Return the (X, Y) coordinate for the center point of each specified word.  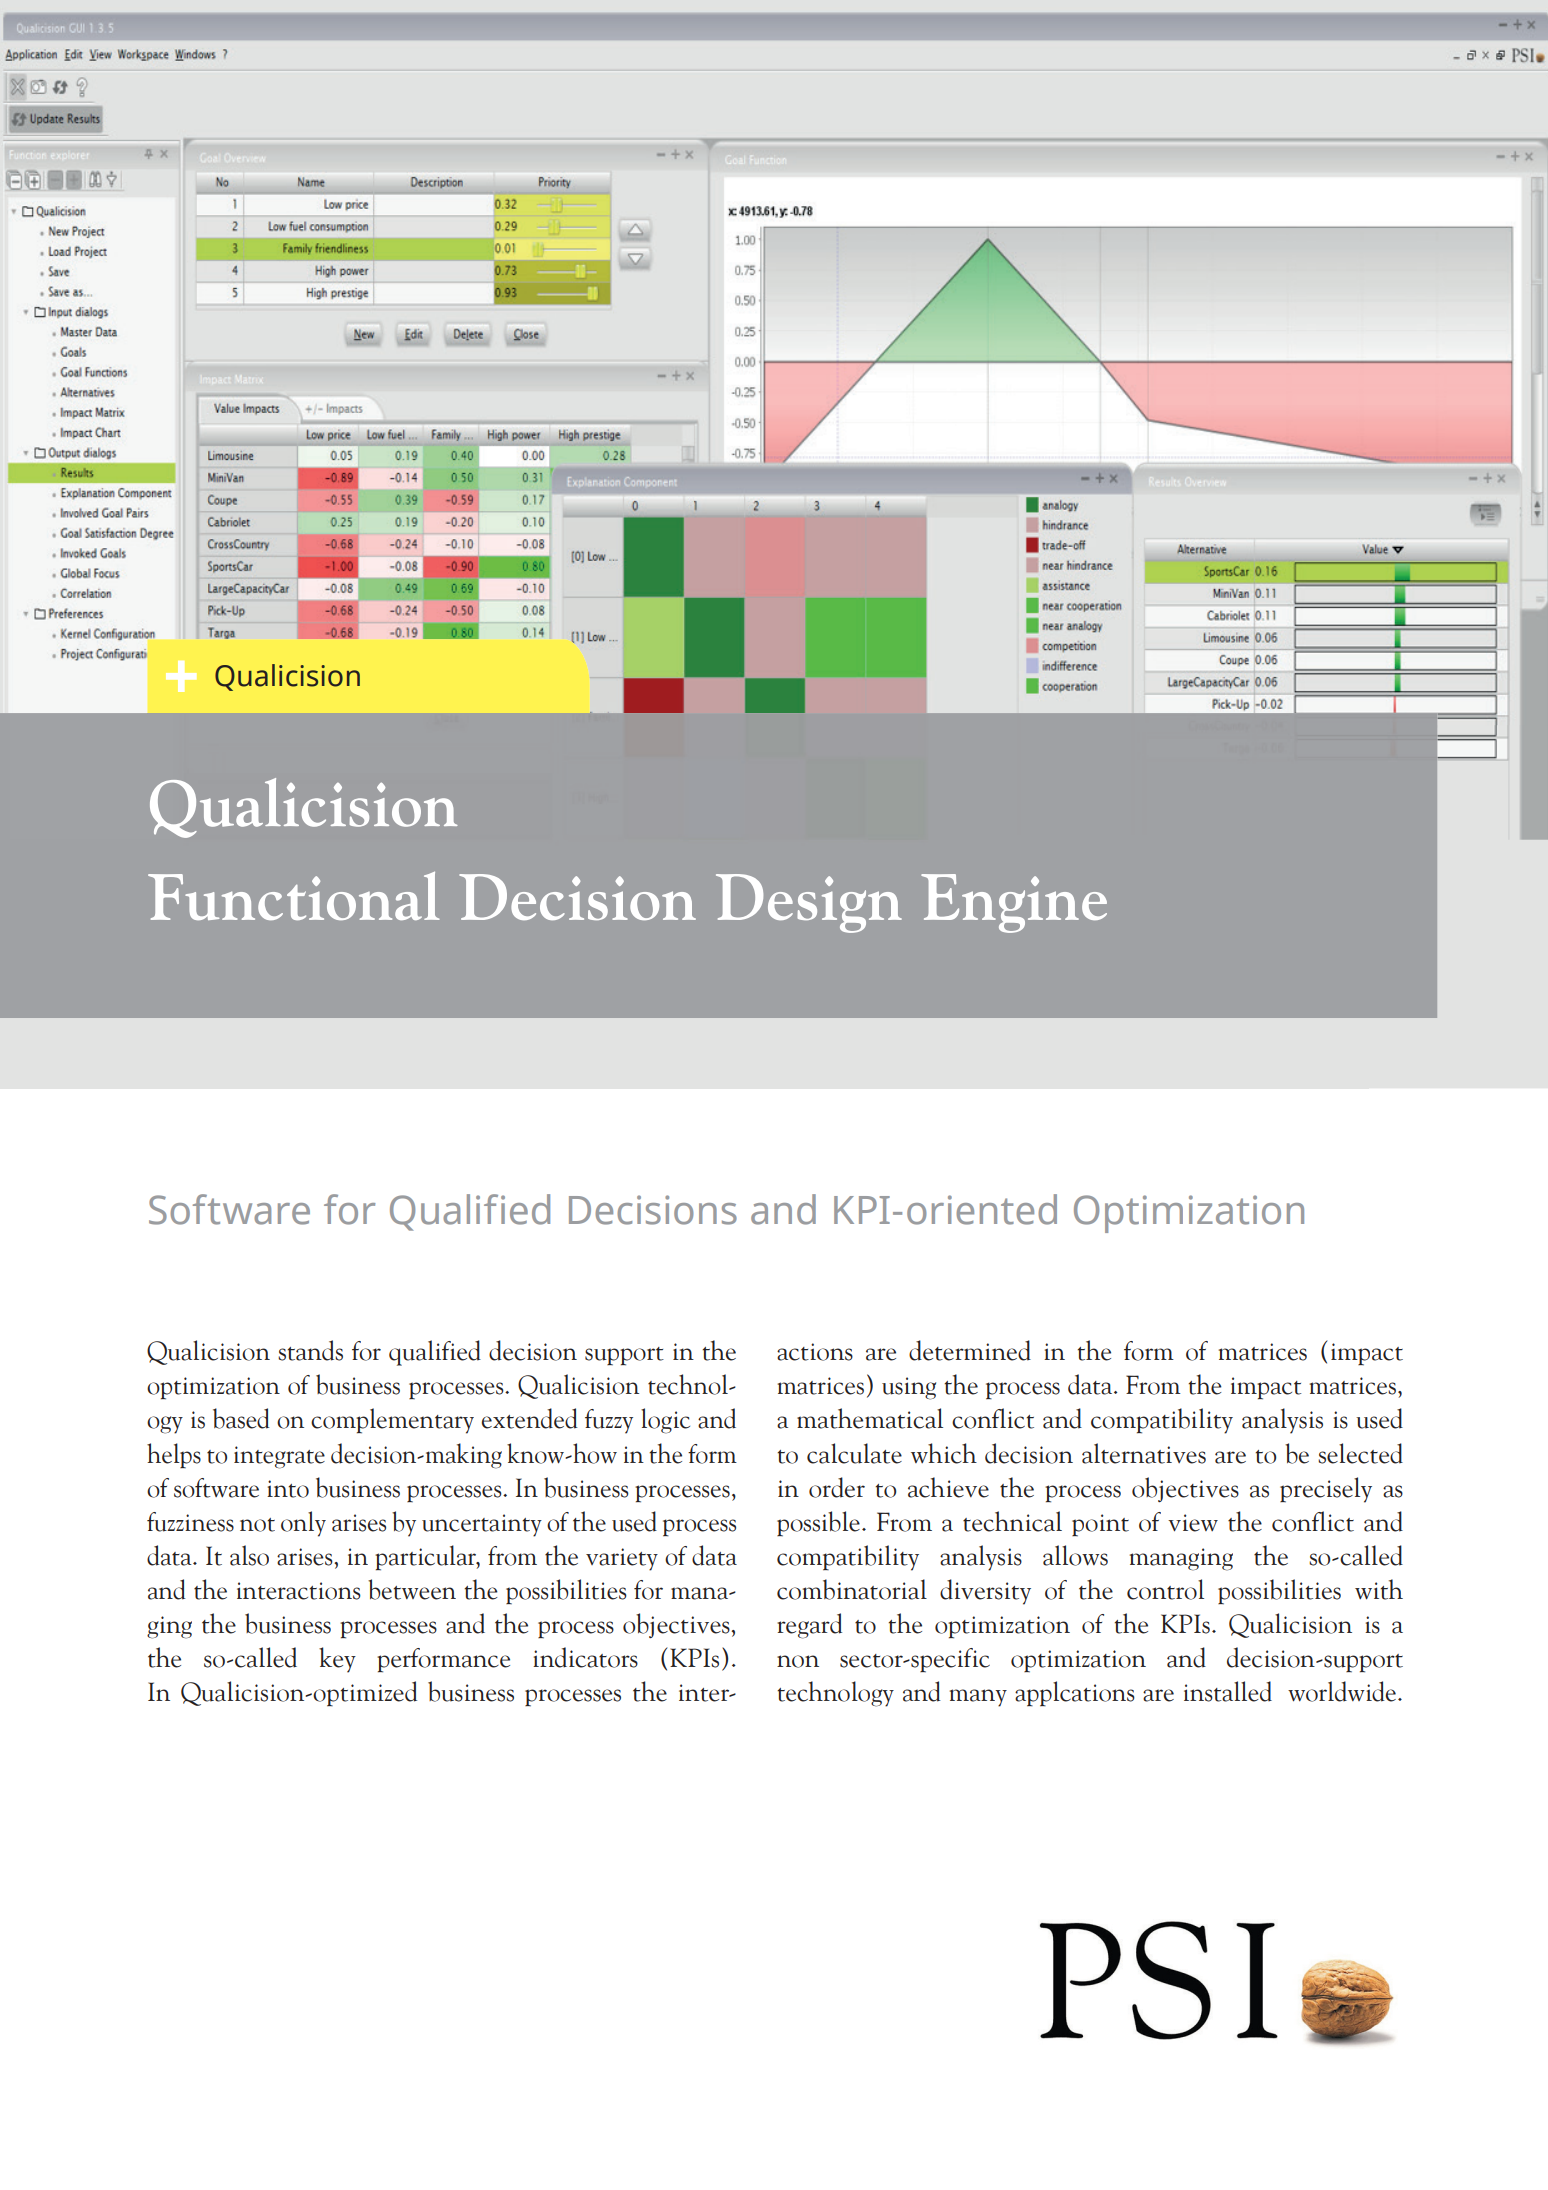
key (337, 1660)
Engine (1014, 903)
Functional (294, 895)
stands (310, 1350)
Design (809, 903)
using (909, 1388)
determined (970, 1350)
